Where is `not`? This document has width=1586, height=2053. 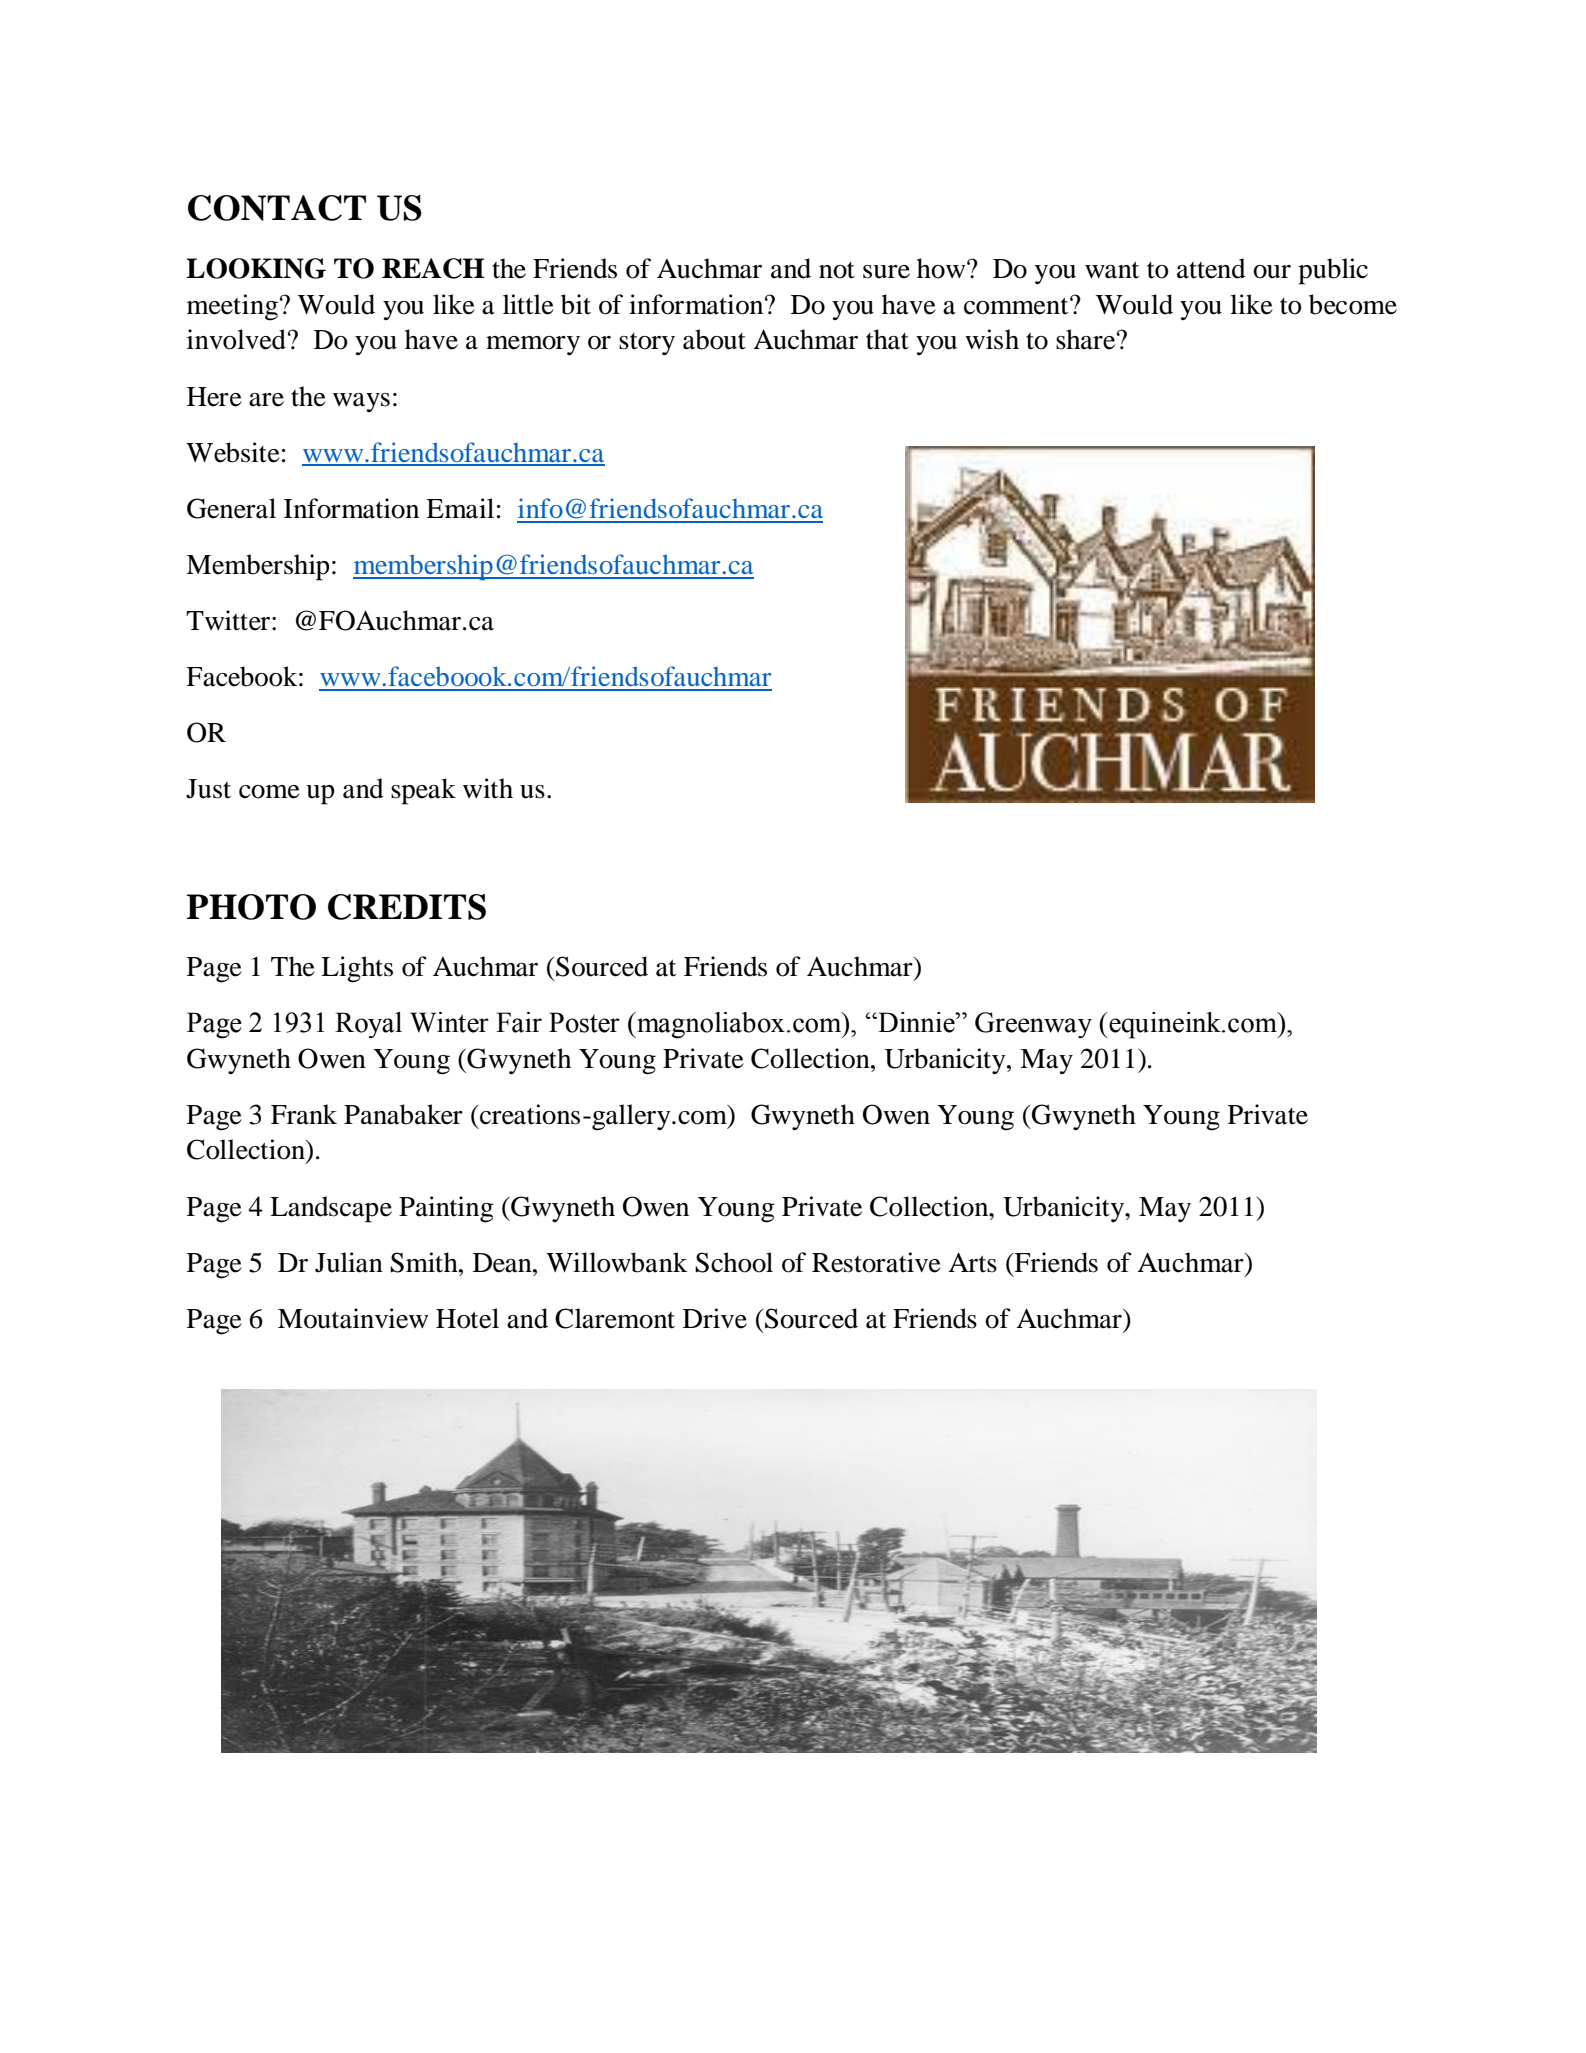
not is located at coordinates (837, 270).
